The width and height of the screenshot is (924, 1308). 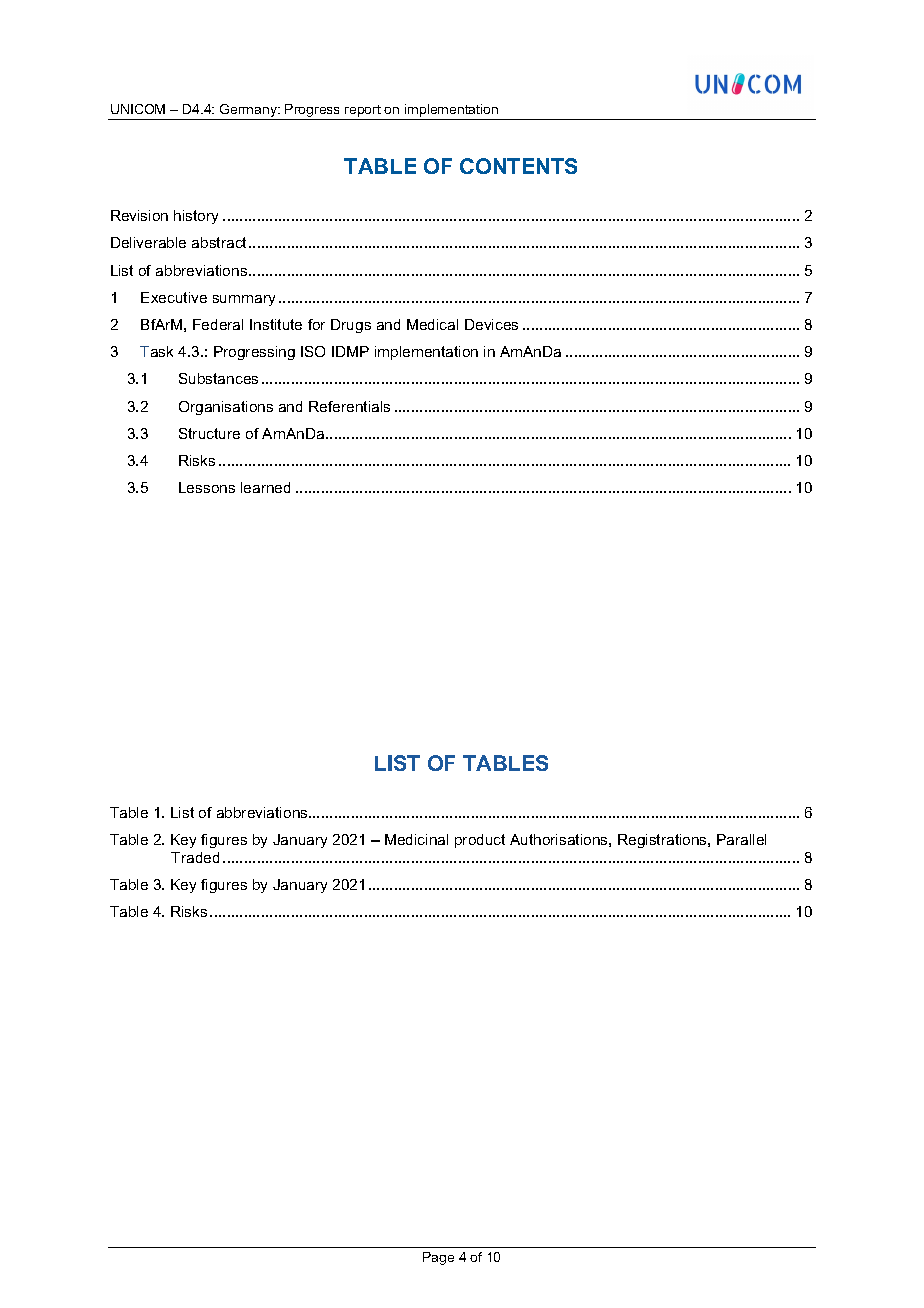 What do you see at coordinates (491, 324) in the screenshot?
I see `Devices` at bounding box center [491, 324].
